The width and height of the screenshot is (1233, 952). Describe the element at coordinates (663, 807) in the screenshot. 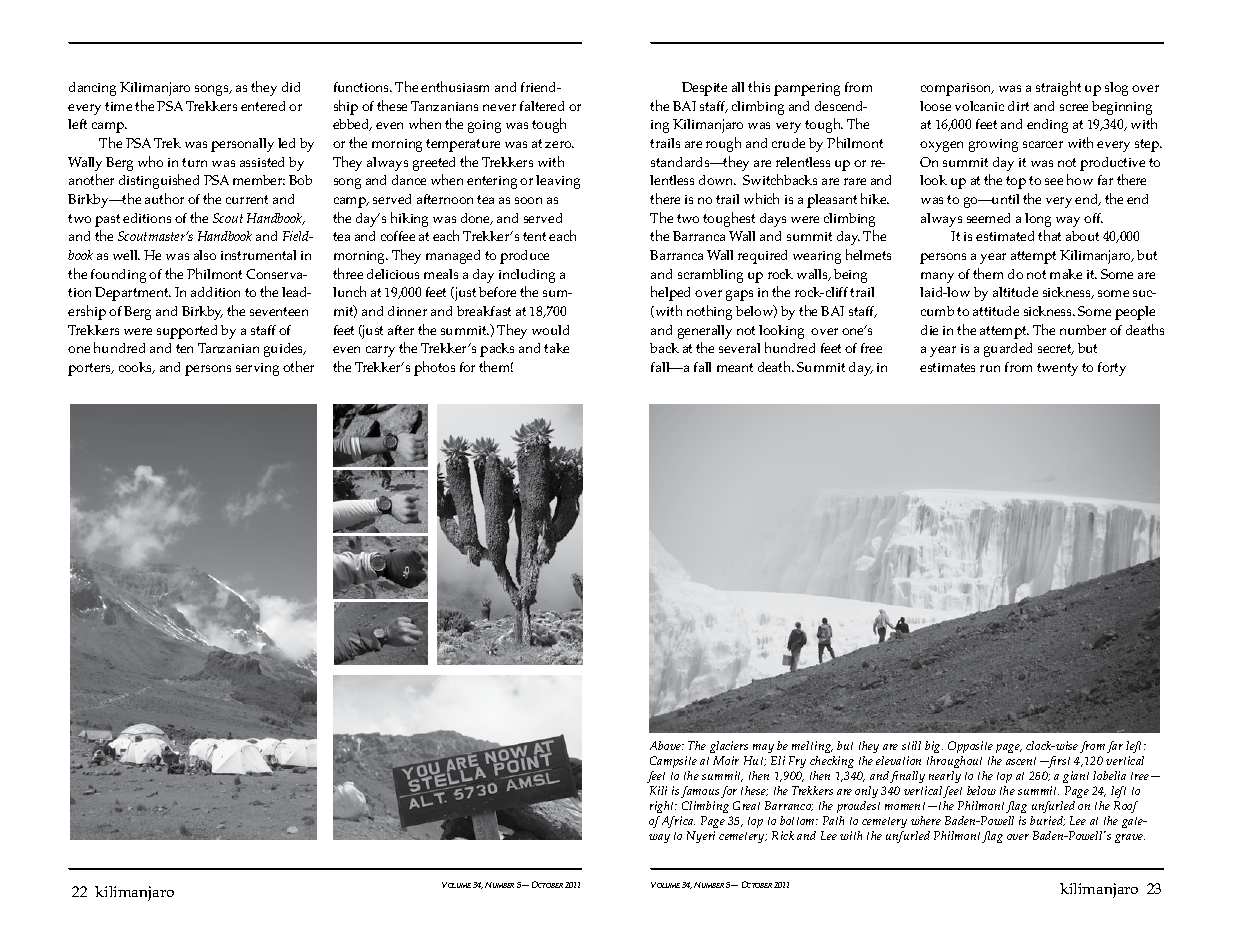

I see `right` at that location.
